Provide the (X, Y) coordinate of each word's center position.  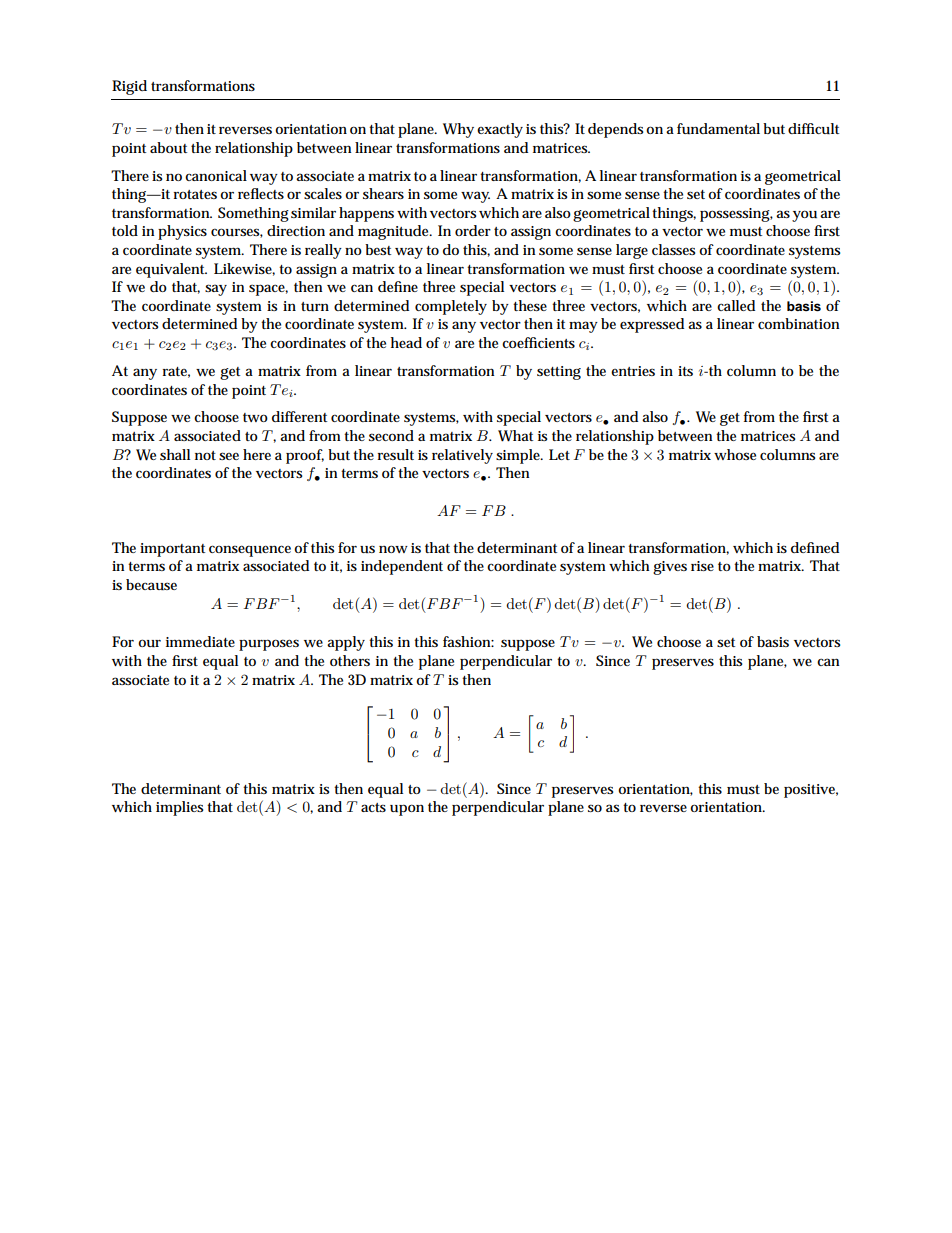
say (216, 290)
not (205, 455)
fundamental (718, 128)
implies (179, 808)
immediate (200, 641)
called (736, 305)
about (168, 147)
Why (458, 130)
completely (451, 307)
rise (702, 566)
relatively (462, 456)
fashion (468, 641)
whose (735, 454)
